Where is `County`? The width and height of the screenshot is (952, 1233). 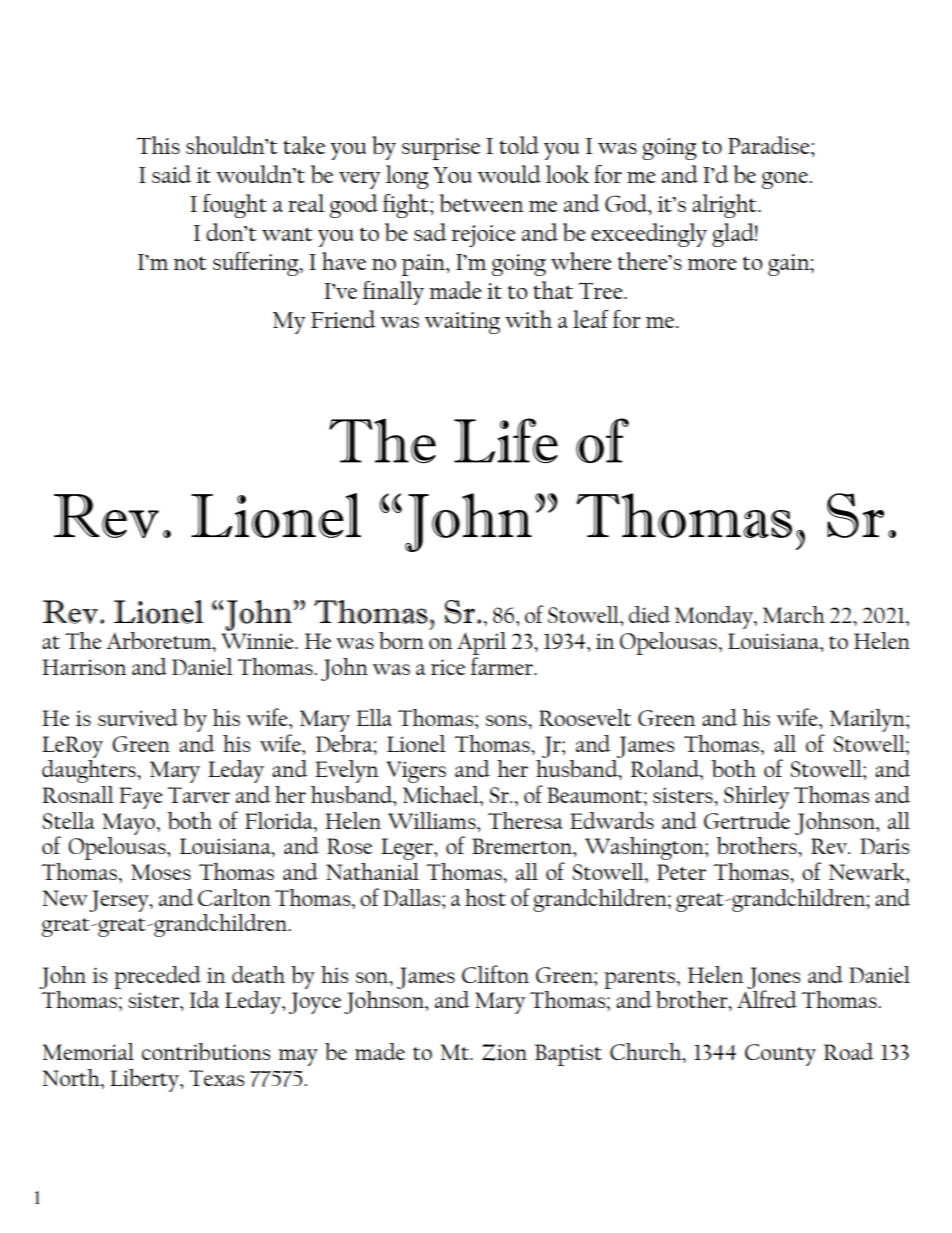 County is located at coordinates (780, 1055).
